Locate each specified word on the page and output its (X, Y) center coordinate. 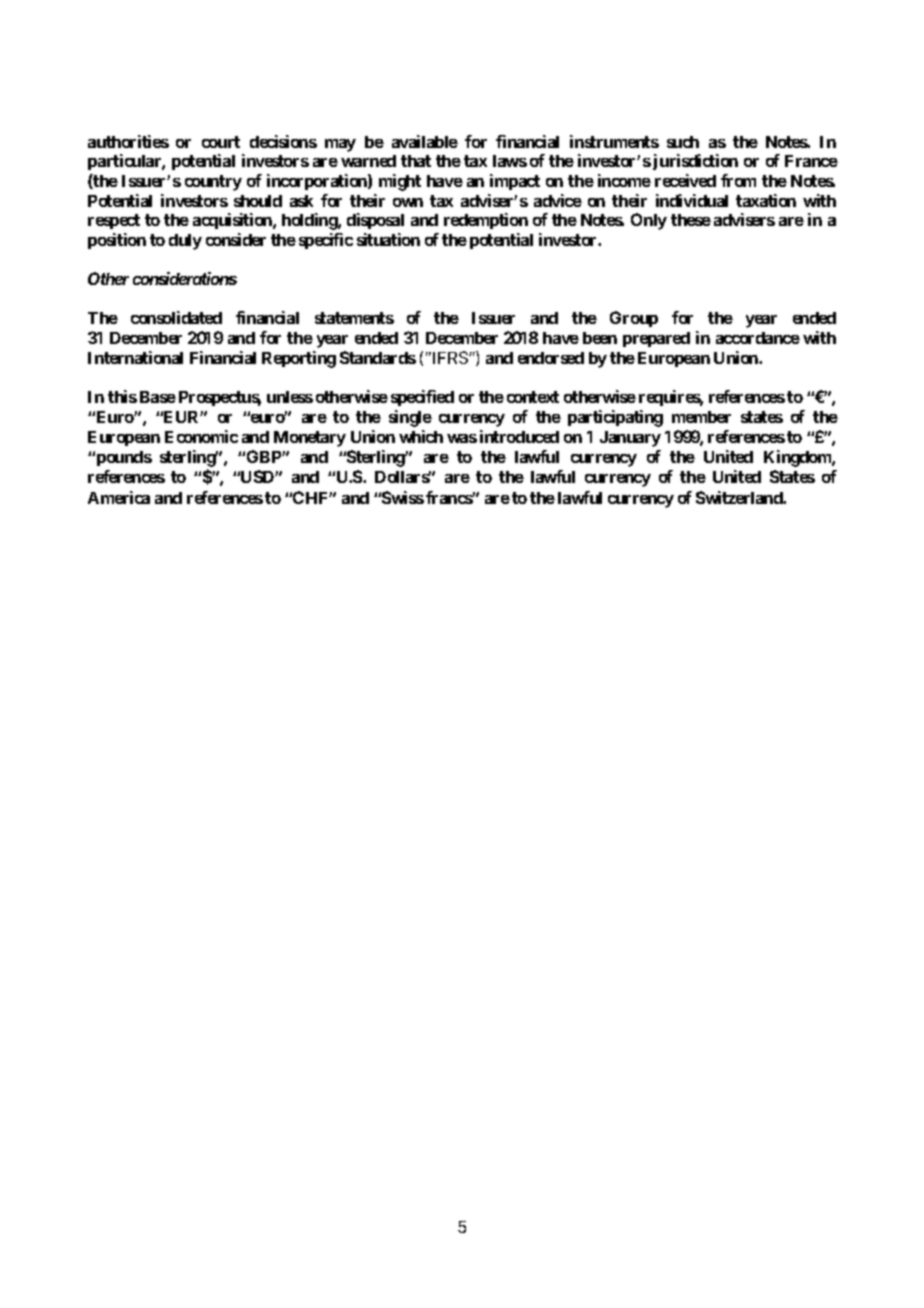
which (421, 436)
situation (388, 239)
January (630, 439)
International (135, 357)
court (221, 142)
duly (185, 242)
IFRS (450, 357)
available (425, 141)
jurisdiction (695, 162)
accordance (758, 338)
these (691, 220)
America (119, 497)
